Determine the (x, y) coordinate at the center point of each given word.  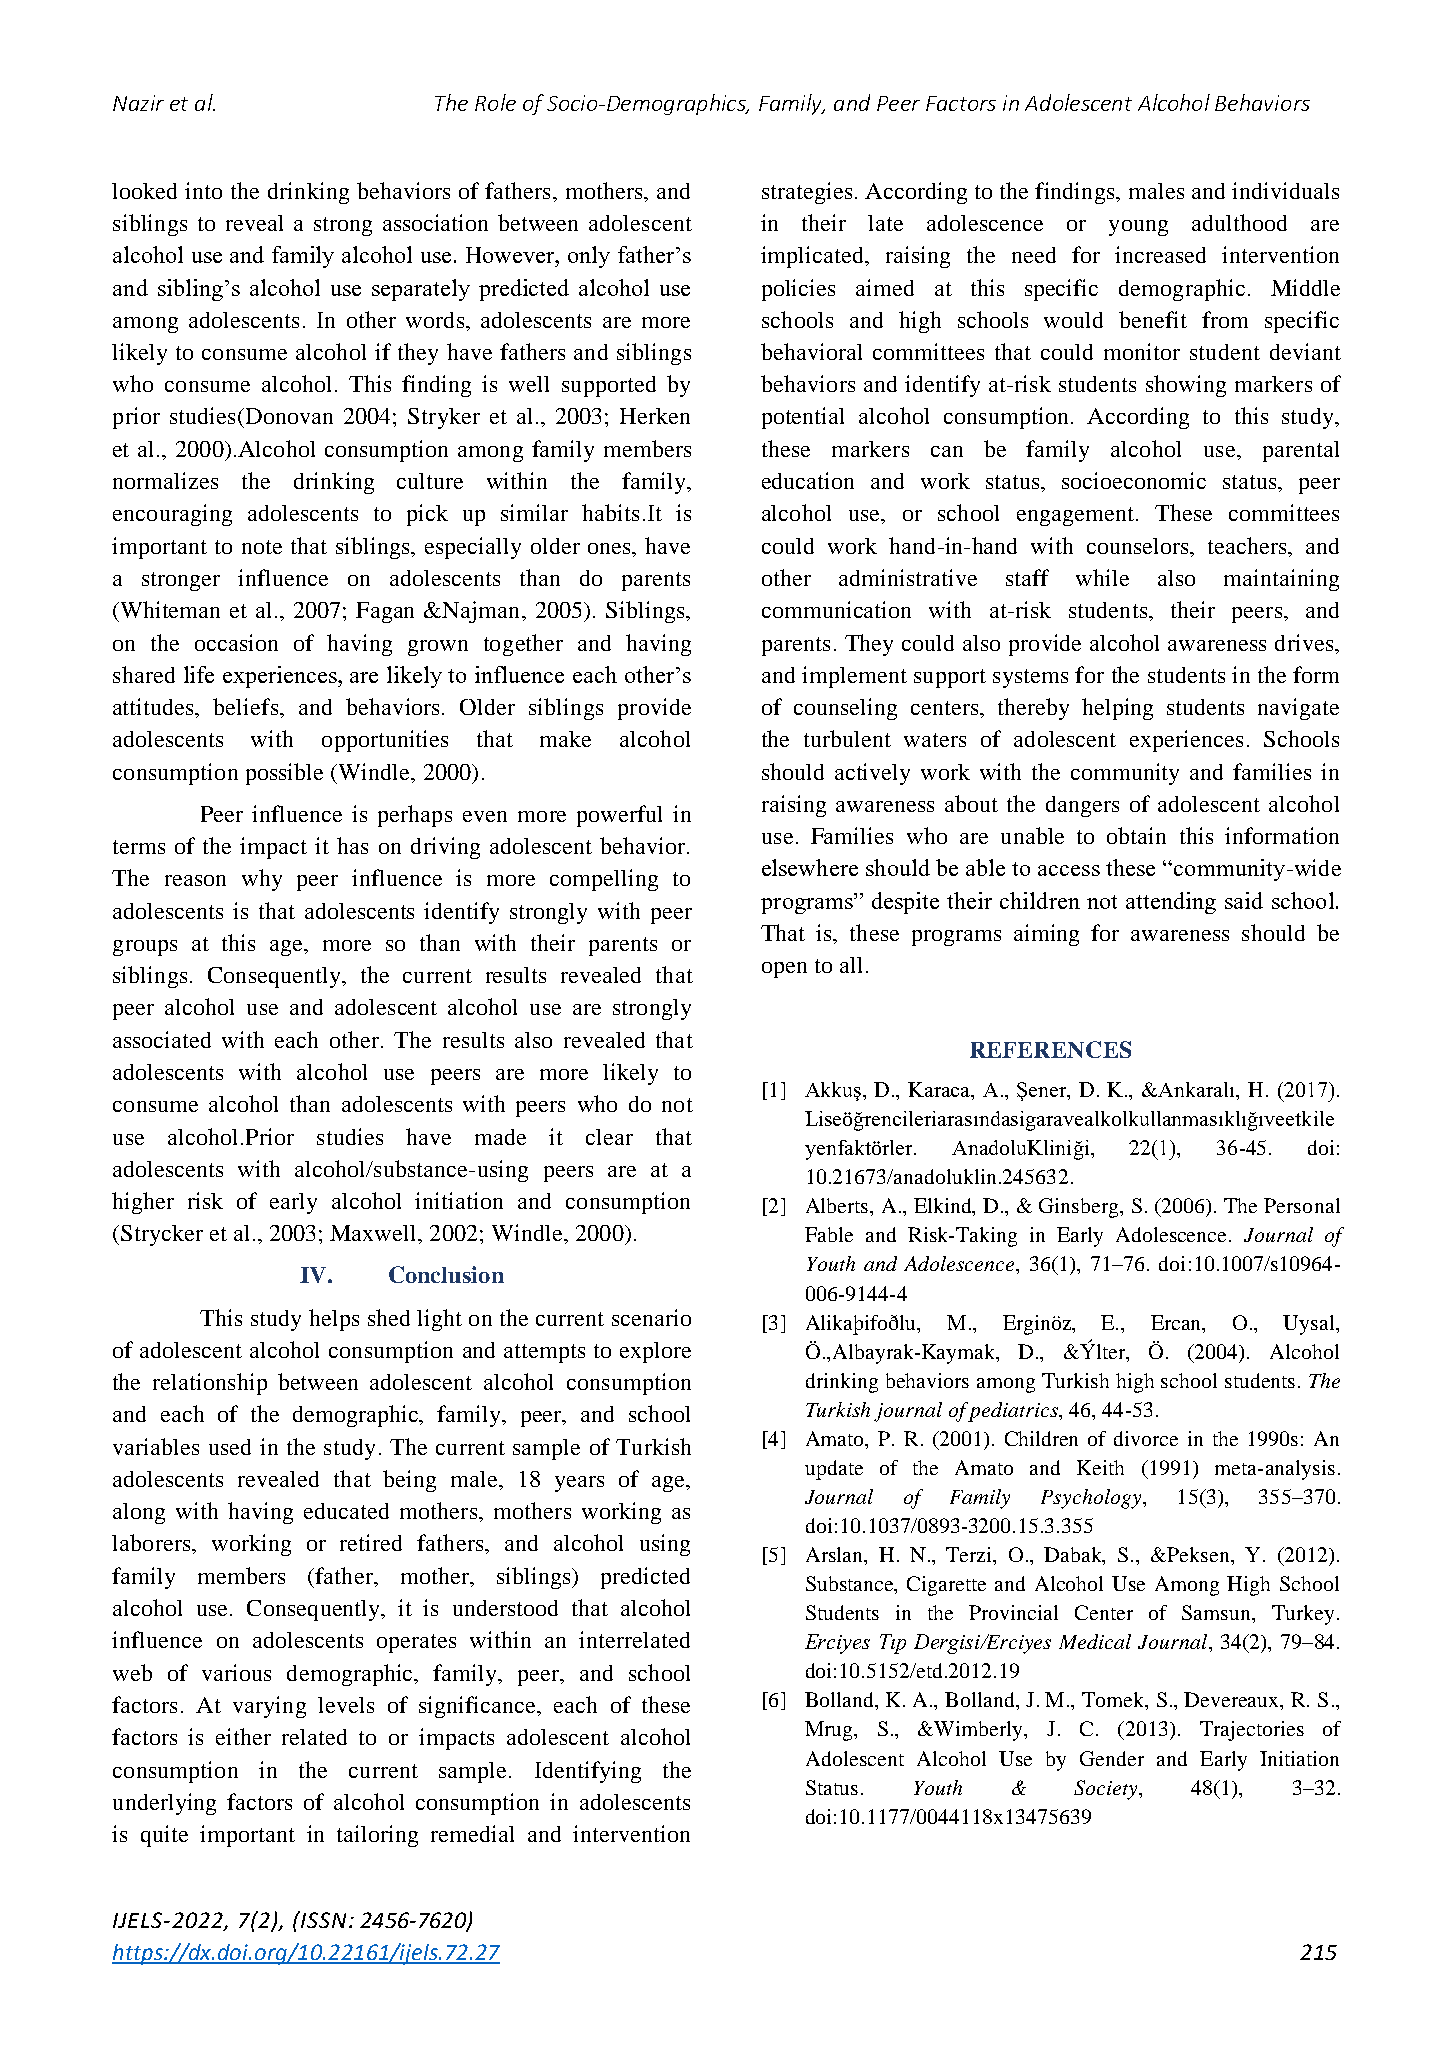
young (1138, 228)
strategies (807, 193)
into (203, 190)
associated (162, 1039)
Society (1107, 1790)
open (784, 970)
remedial (472, 1833)
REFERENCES (1050, 1049)
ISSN (322, 1919)
